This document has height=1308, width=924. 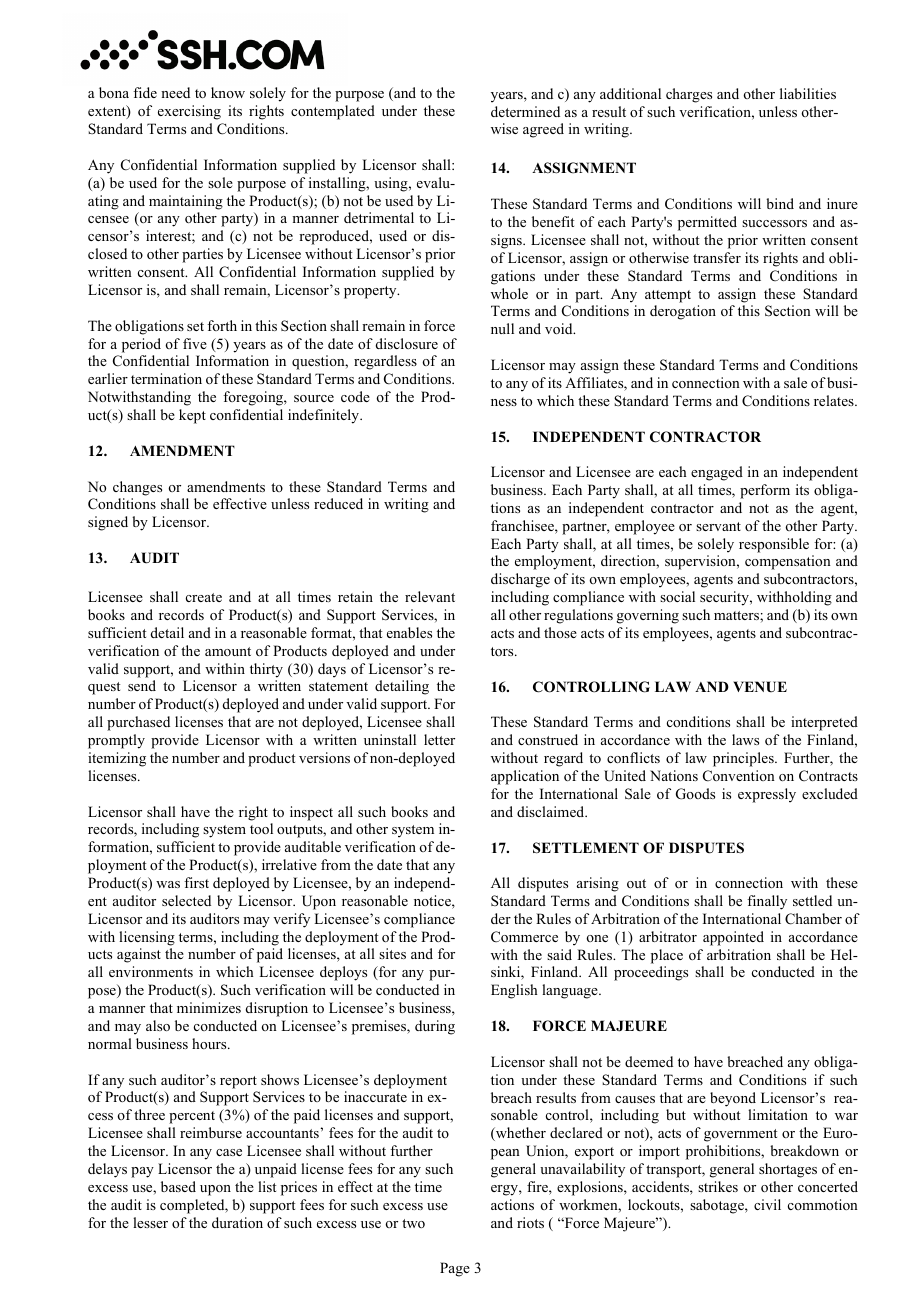 What do you see at coordinates (808, 93) in the document?
I see `liabilities` at bounding box center [808, 93].
